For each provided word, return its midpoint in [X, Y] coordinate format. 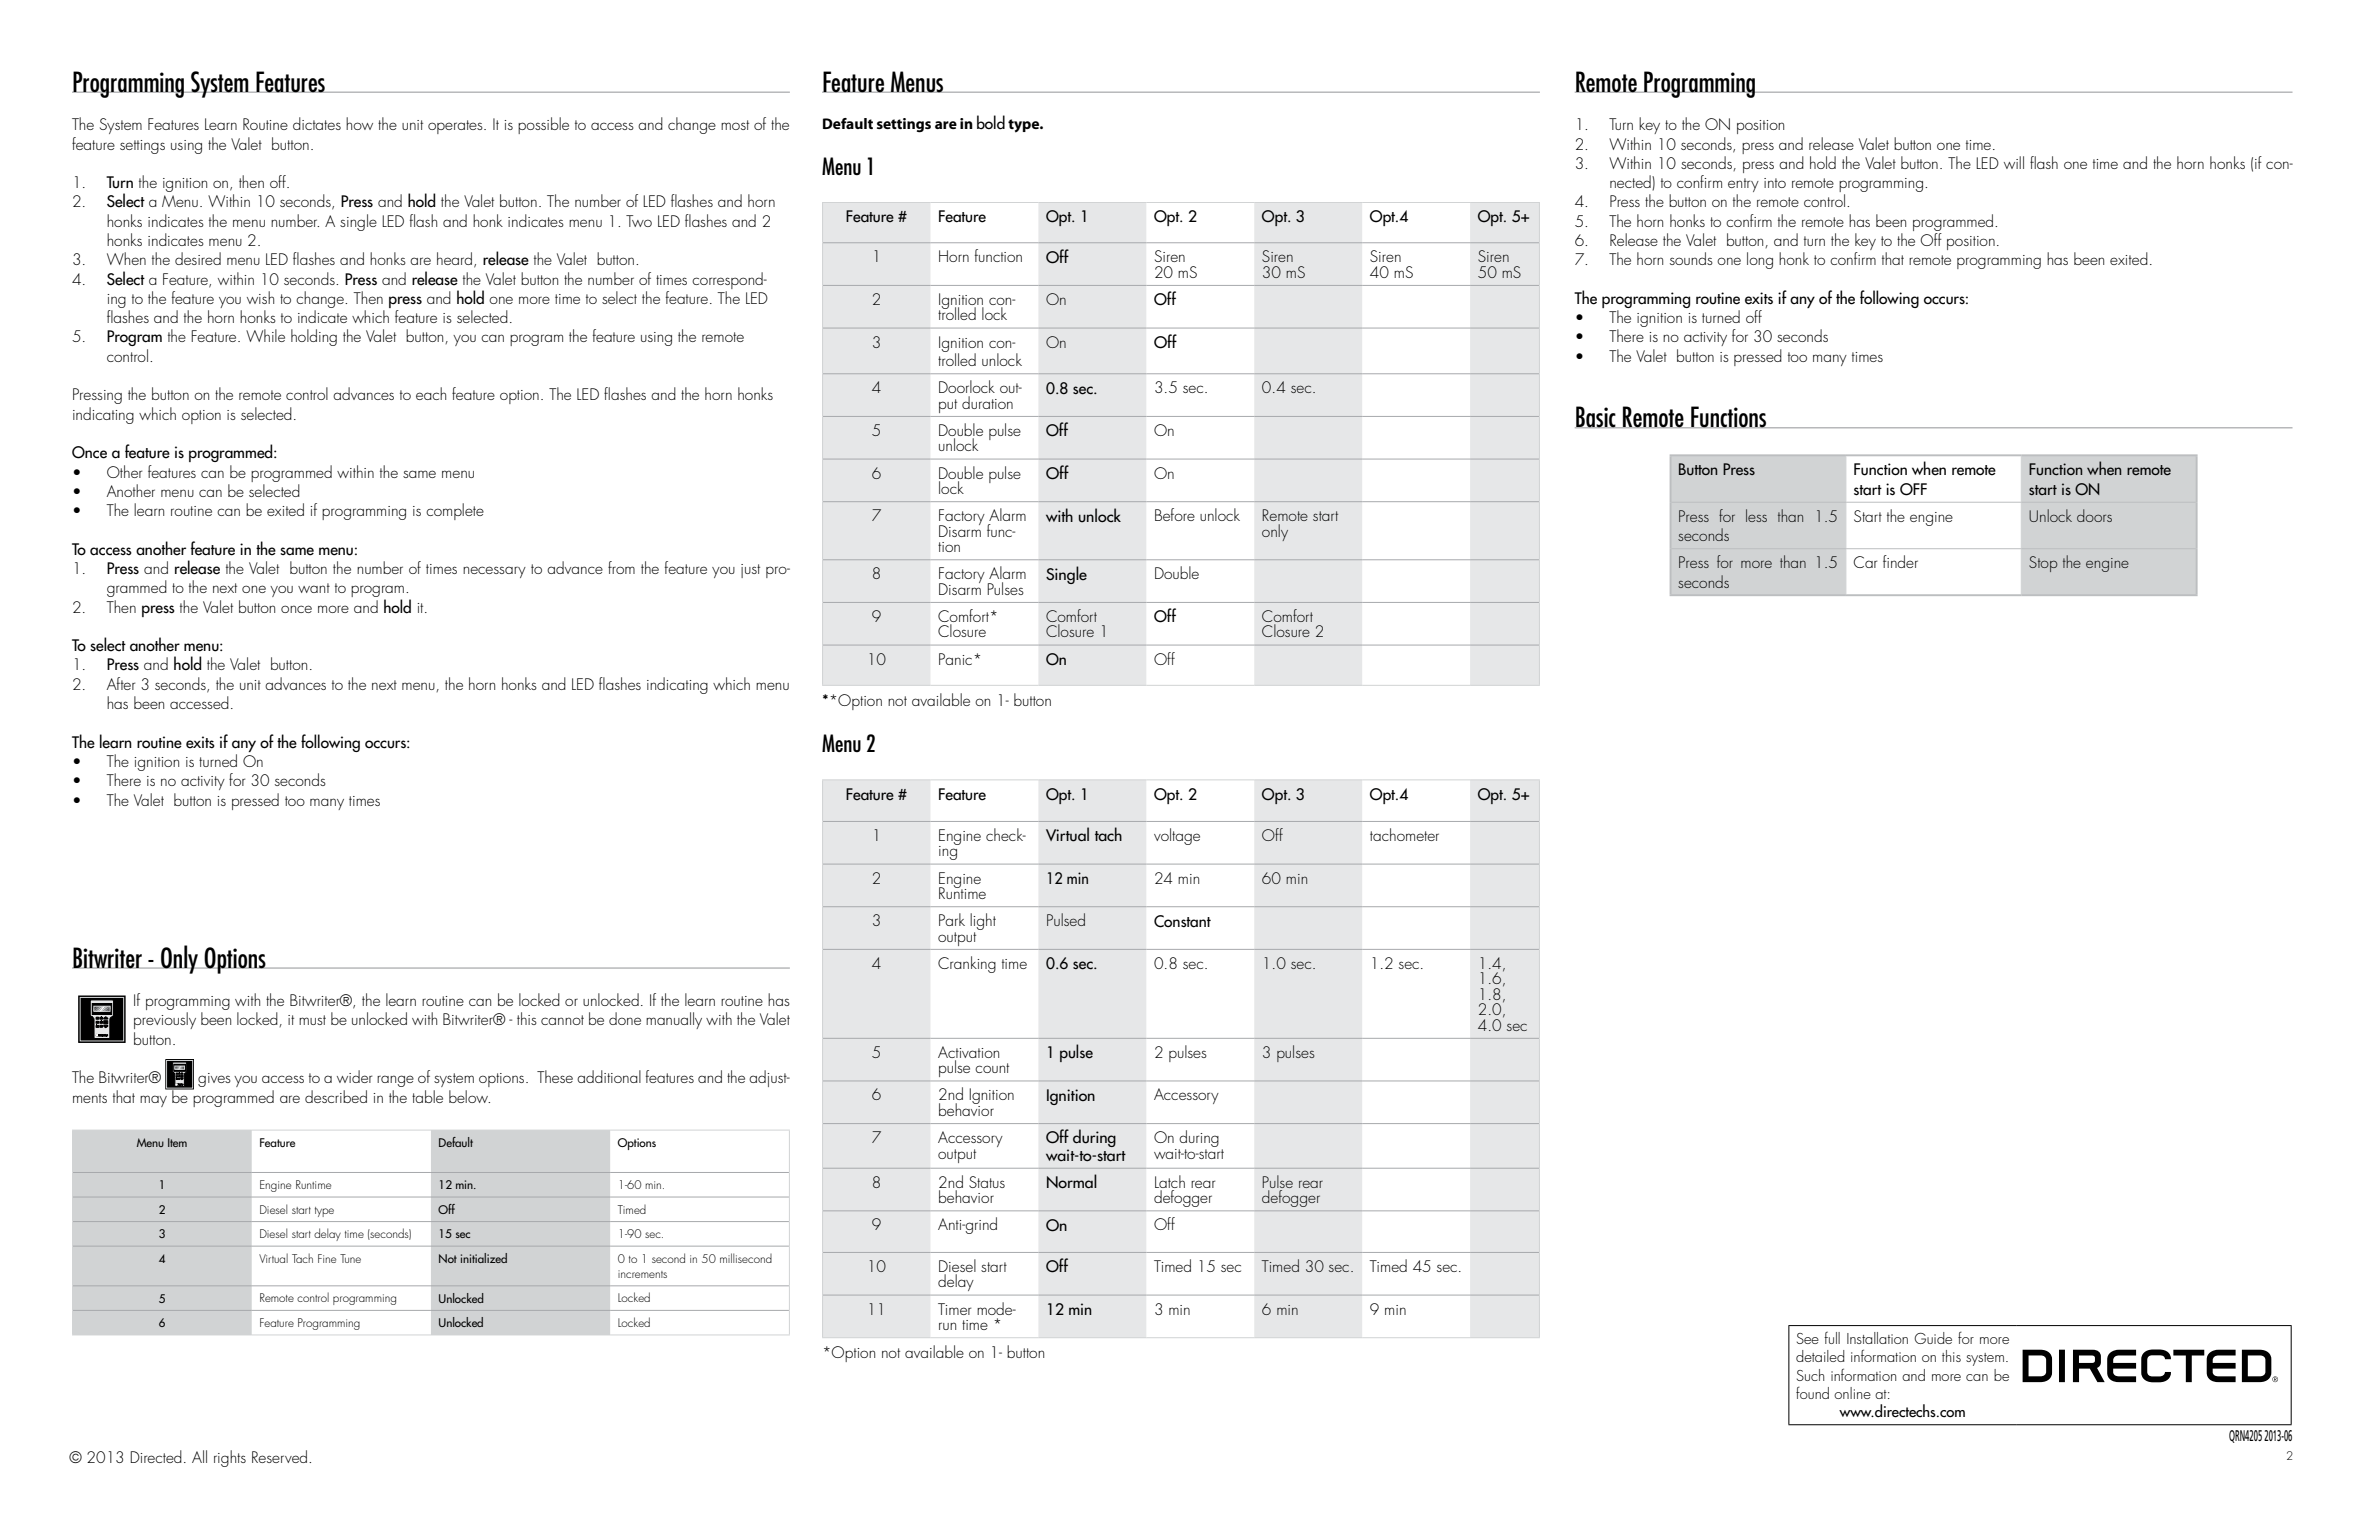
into [1775, 183]
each [431, 393]
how [359, 123]
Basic [1596, 417]
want [314, 588]
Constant [1182, 921]
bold [991, 122]
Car [1865, 562]
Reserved [281, 1456]
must [312, 1020]
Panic [957, 659]
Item [177, 1142]
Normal [1072, 1181]
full [1832, 1337]
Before [1175, 514]
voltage [1177, 836]
